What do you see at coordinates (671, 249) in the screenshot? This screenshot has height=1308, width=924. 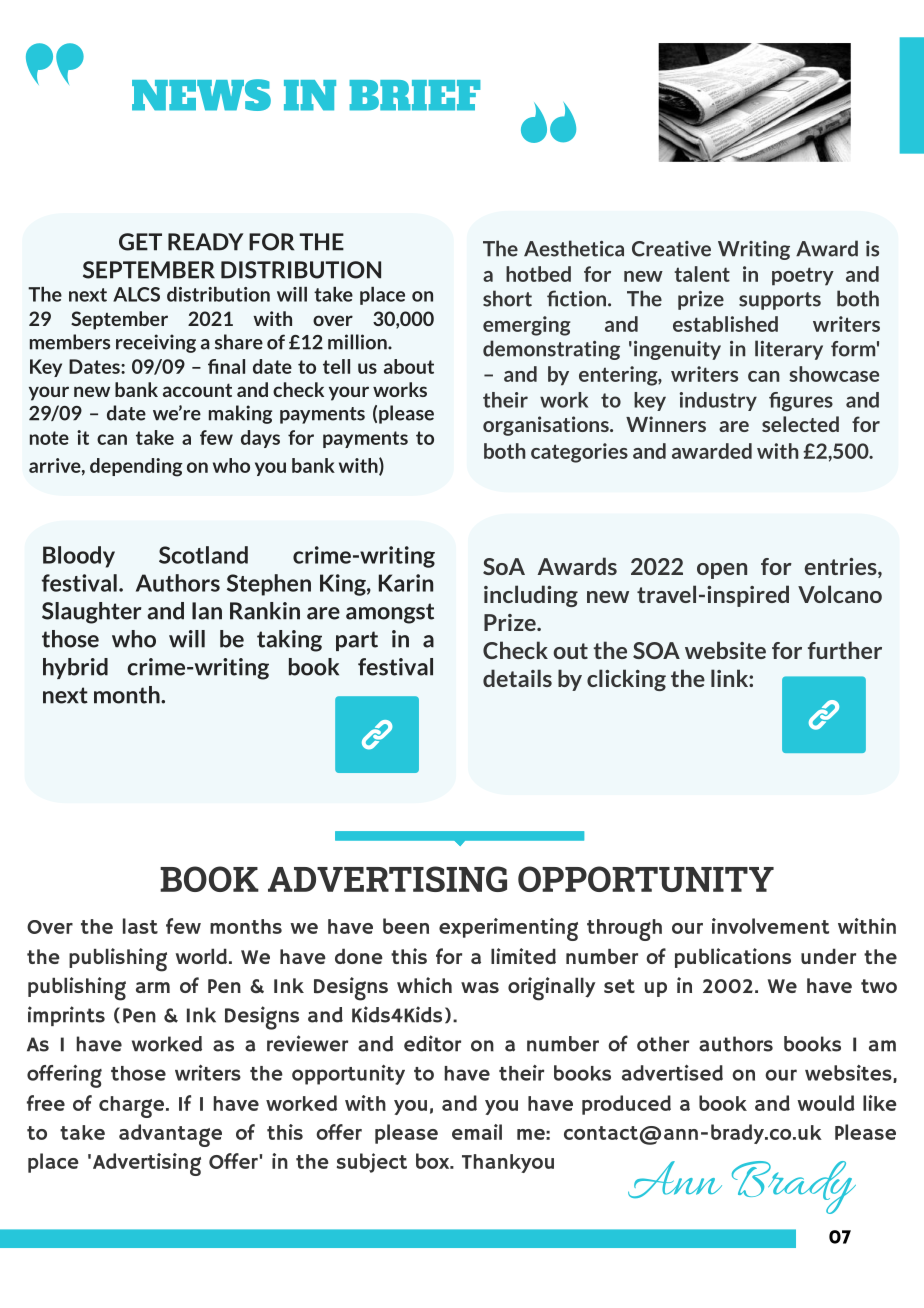 I see `Creative` at bounding box center [671, 249].
